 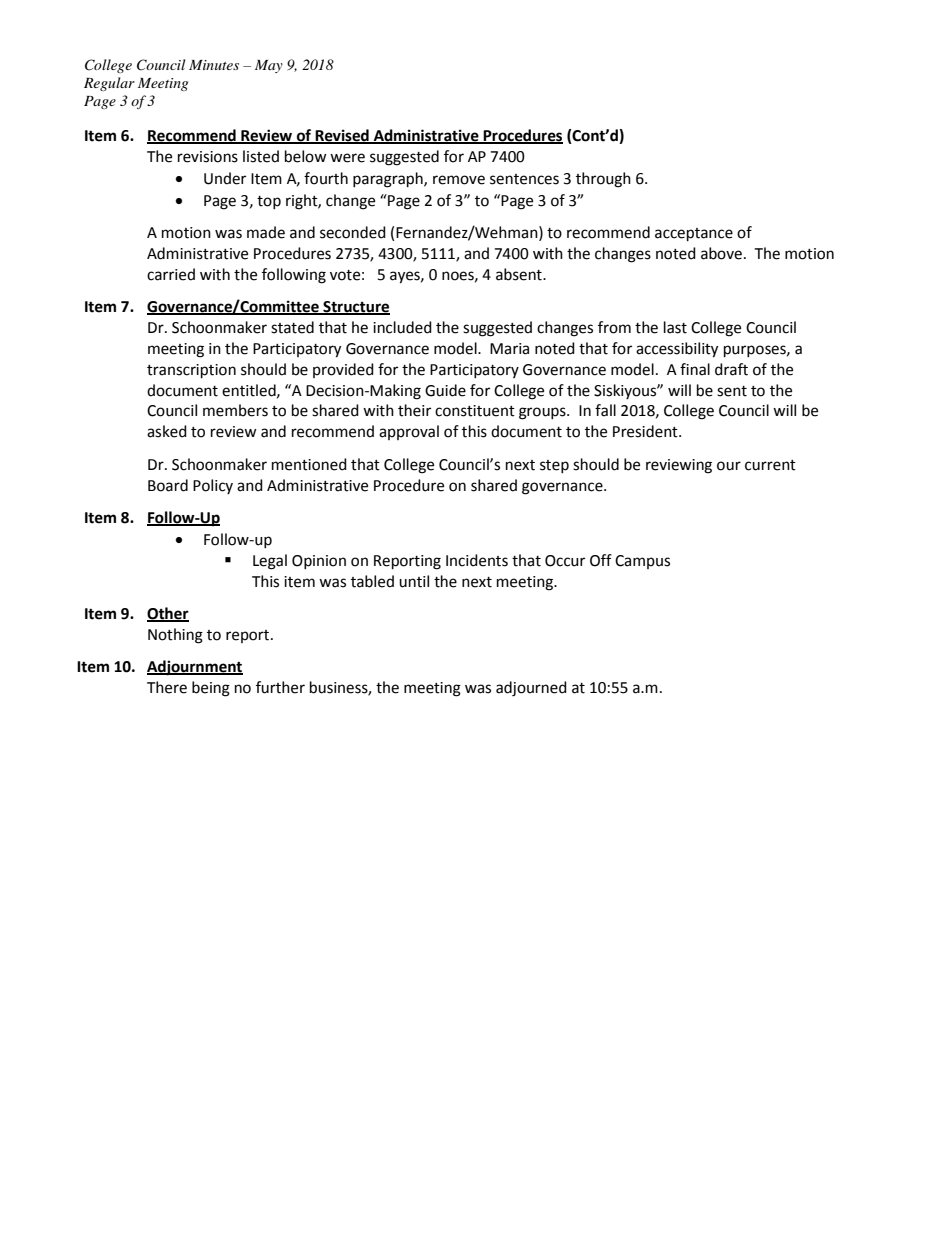 What do you see at coordinates (642, 562) in the document?
I see `Campus` at bounding box center [642, 562].
